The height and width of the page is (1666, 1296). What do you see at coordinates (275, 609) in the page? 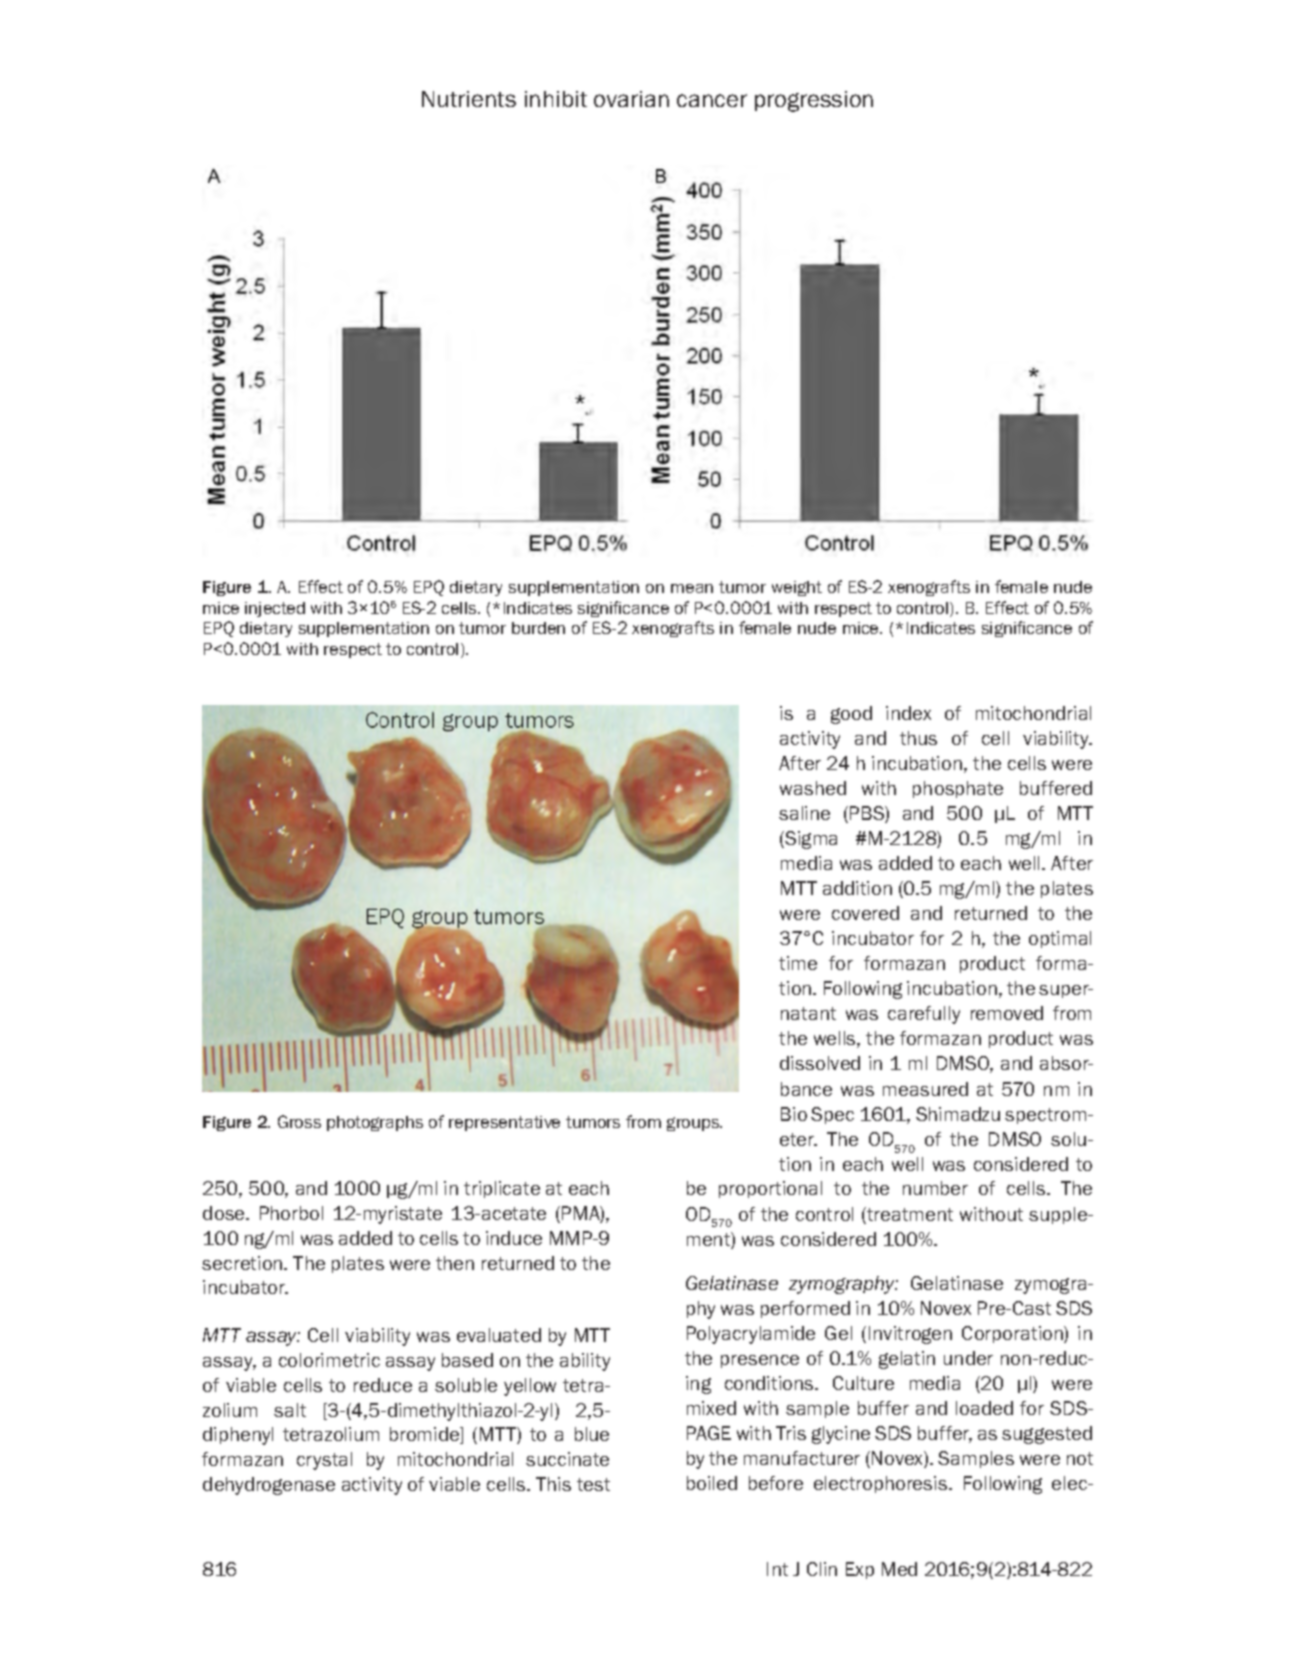
I see `injected` at bounding box center [275, 609].
